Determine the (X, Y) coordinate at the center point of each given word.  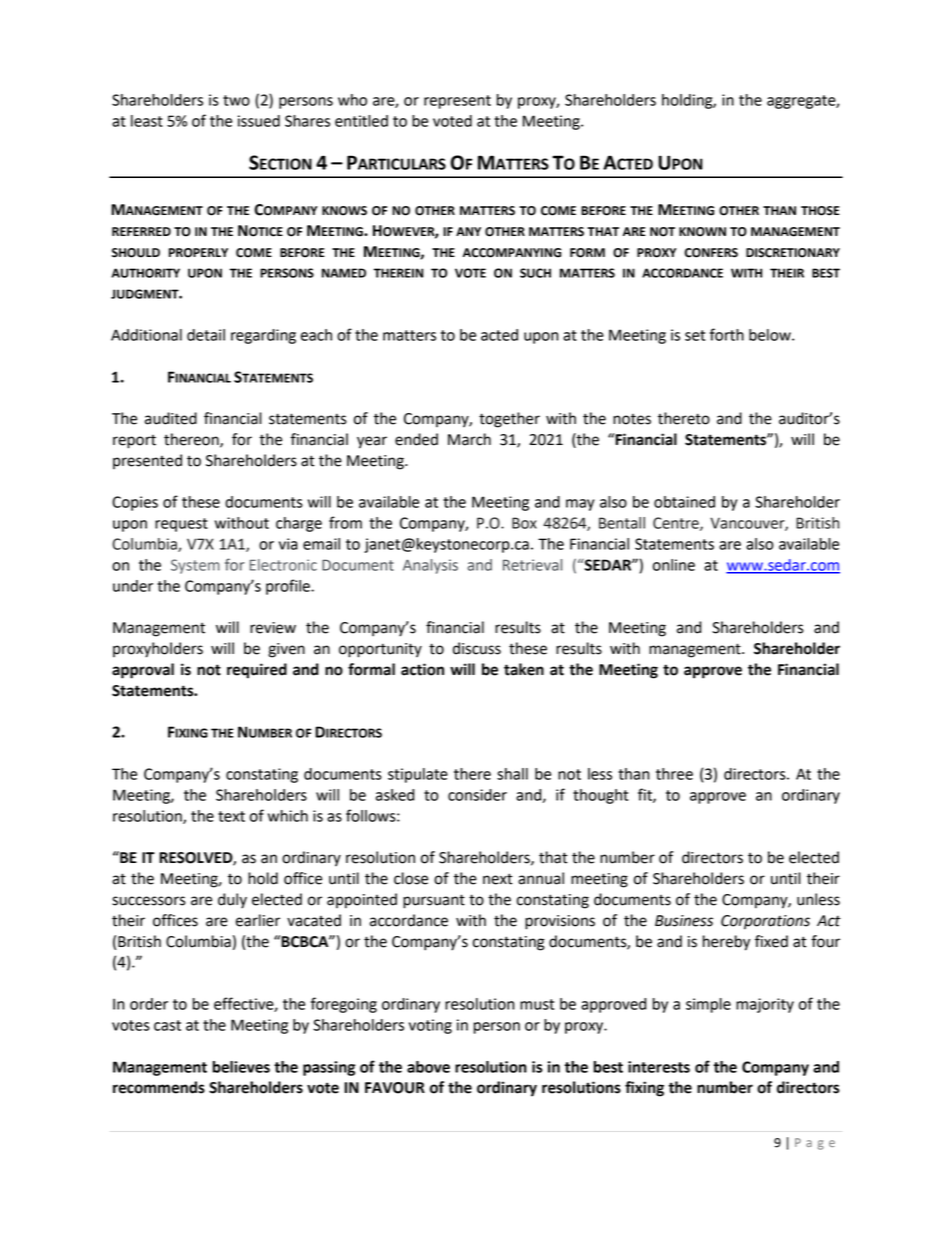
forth (727, 334)
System (195, 566)
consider (477, 795)
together (509, 420)
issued (259, 121)
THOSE (820, 211)
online (674, 565)
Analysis (430, 566)
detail (206, 335)
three (674, 774)
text (231, 816)
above (428, 1067)
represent (457, 102)
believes (241, 1067)
